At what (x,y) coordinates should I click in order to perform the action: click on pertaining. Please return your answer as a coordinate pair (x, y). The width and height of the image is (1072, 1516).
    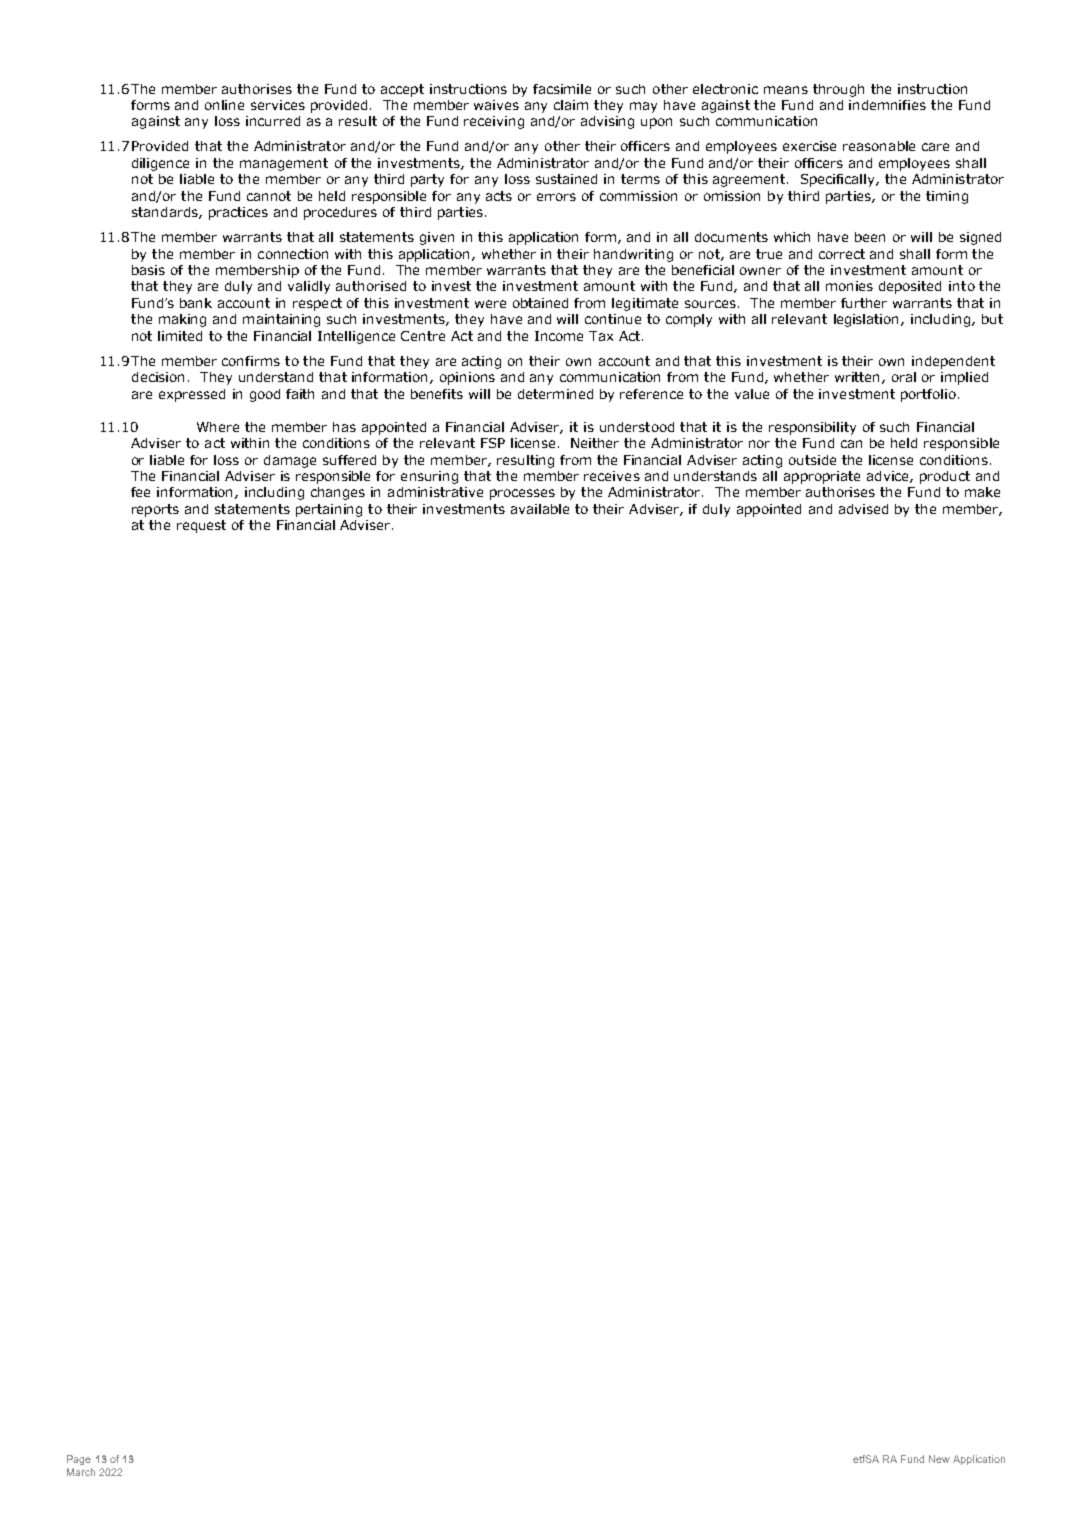
    Looking at the image, I should click on (329, 510).
